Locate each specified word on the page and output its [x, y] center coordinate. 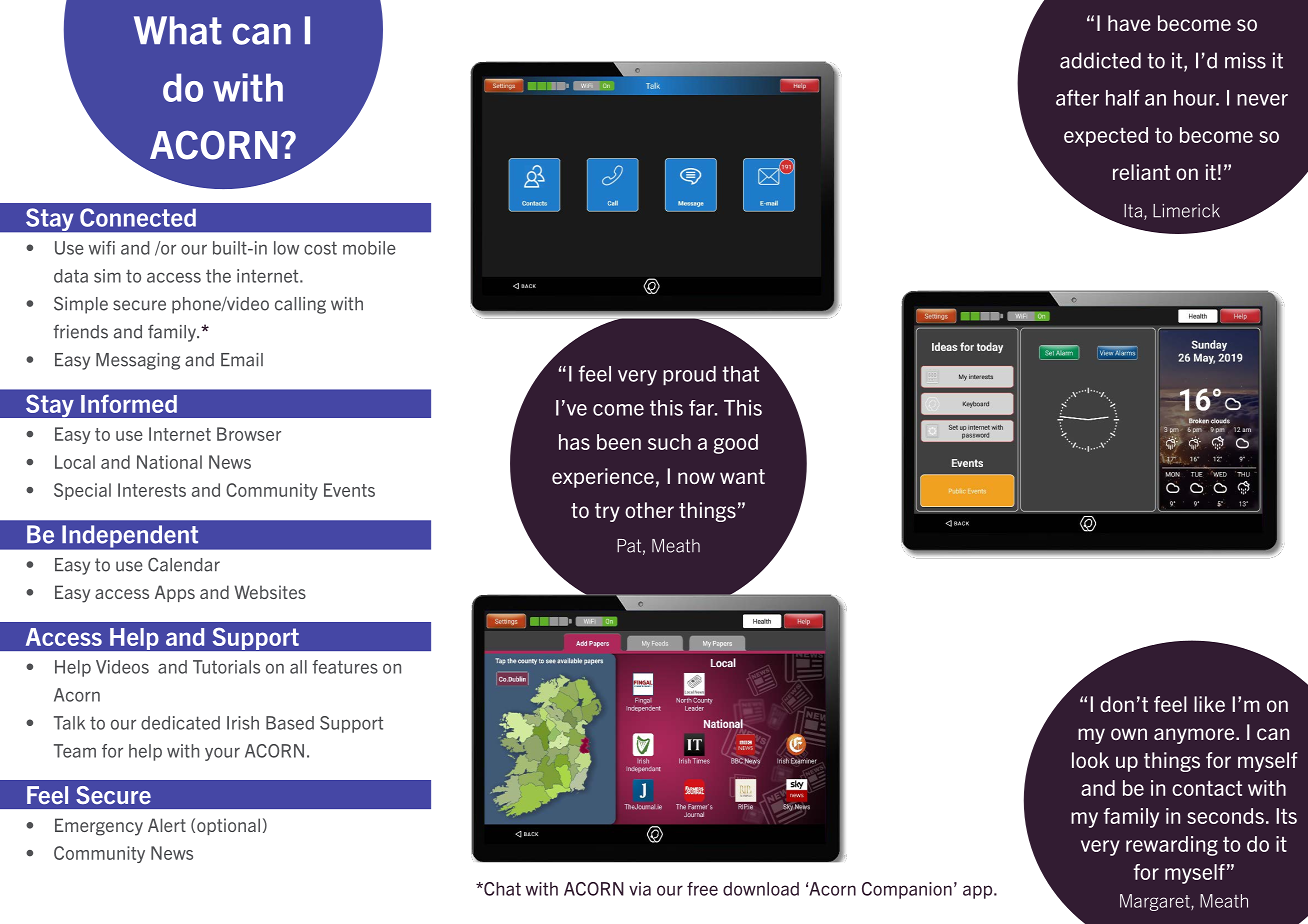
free [702, 889]
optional [228, 826]
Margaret [1156, 902]
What [178, 30]
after [1077, 97]
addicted [1100, 60]
